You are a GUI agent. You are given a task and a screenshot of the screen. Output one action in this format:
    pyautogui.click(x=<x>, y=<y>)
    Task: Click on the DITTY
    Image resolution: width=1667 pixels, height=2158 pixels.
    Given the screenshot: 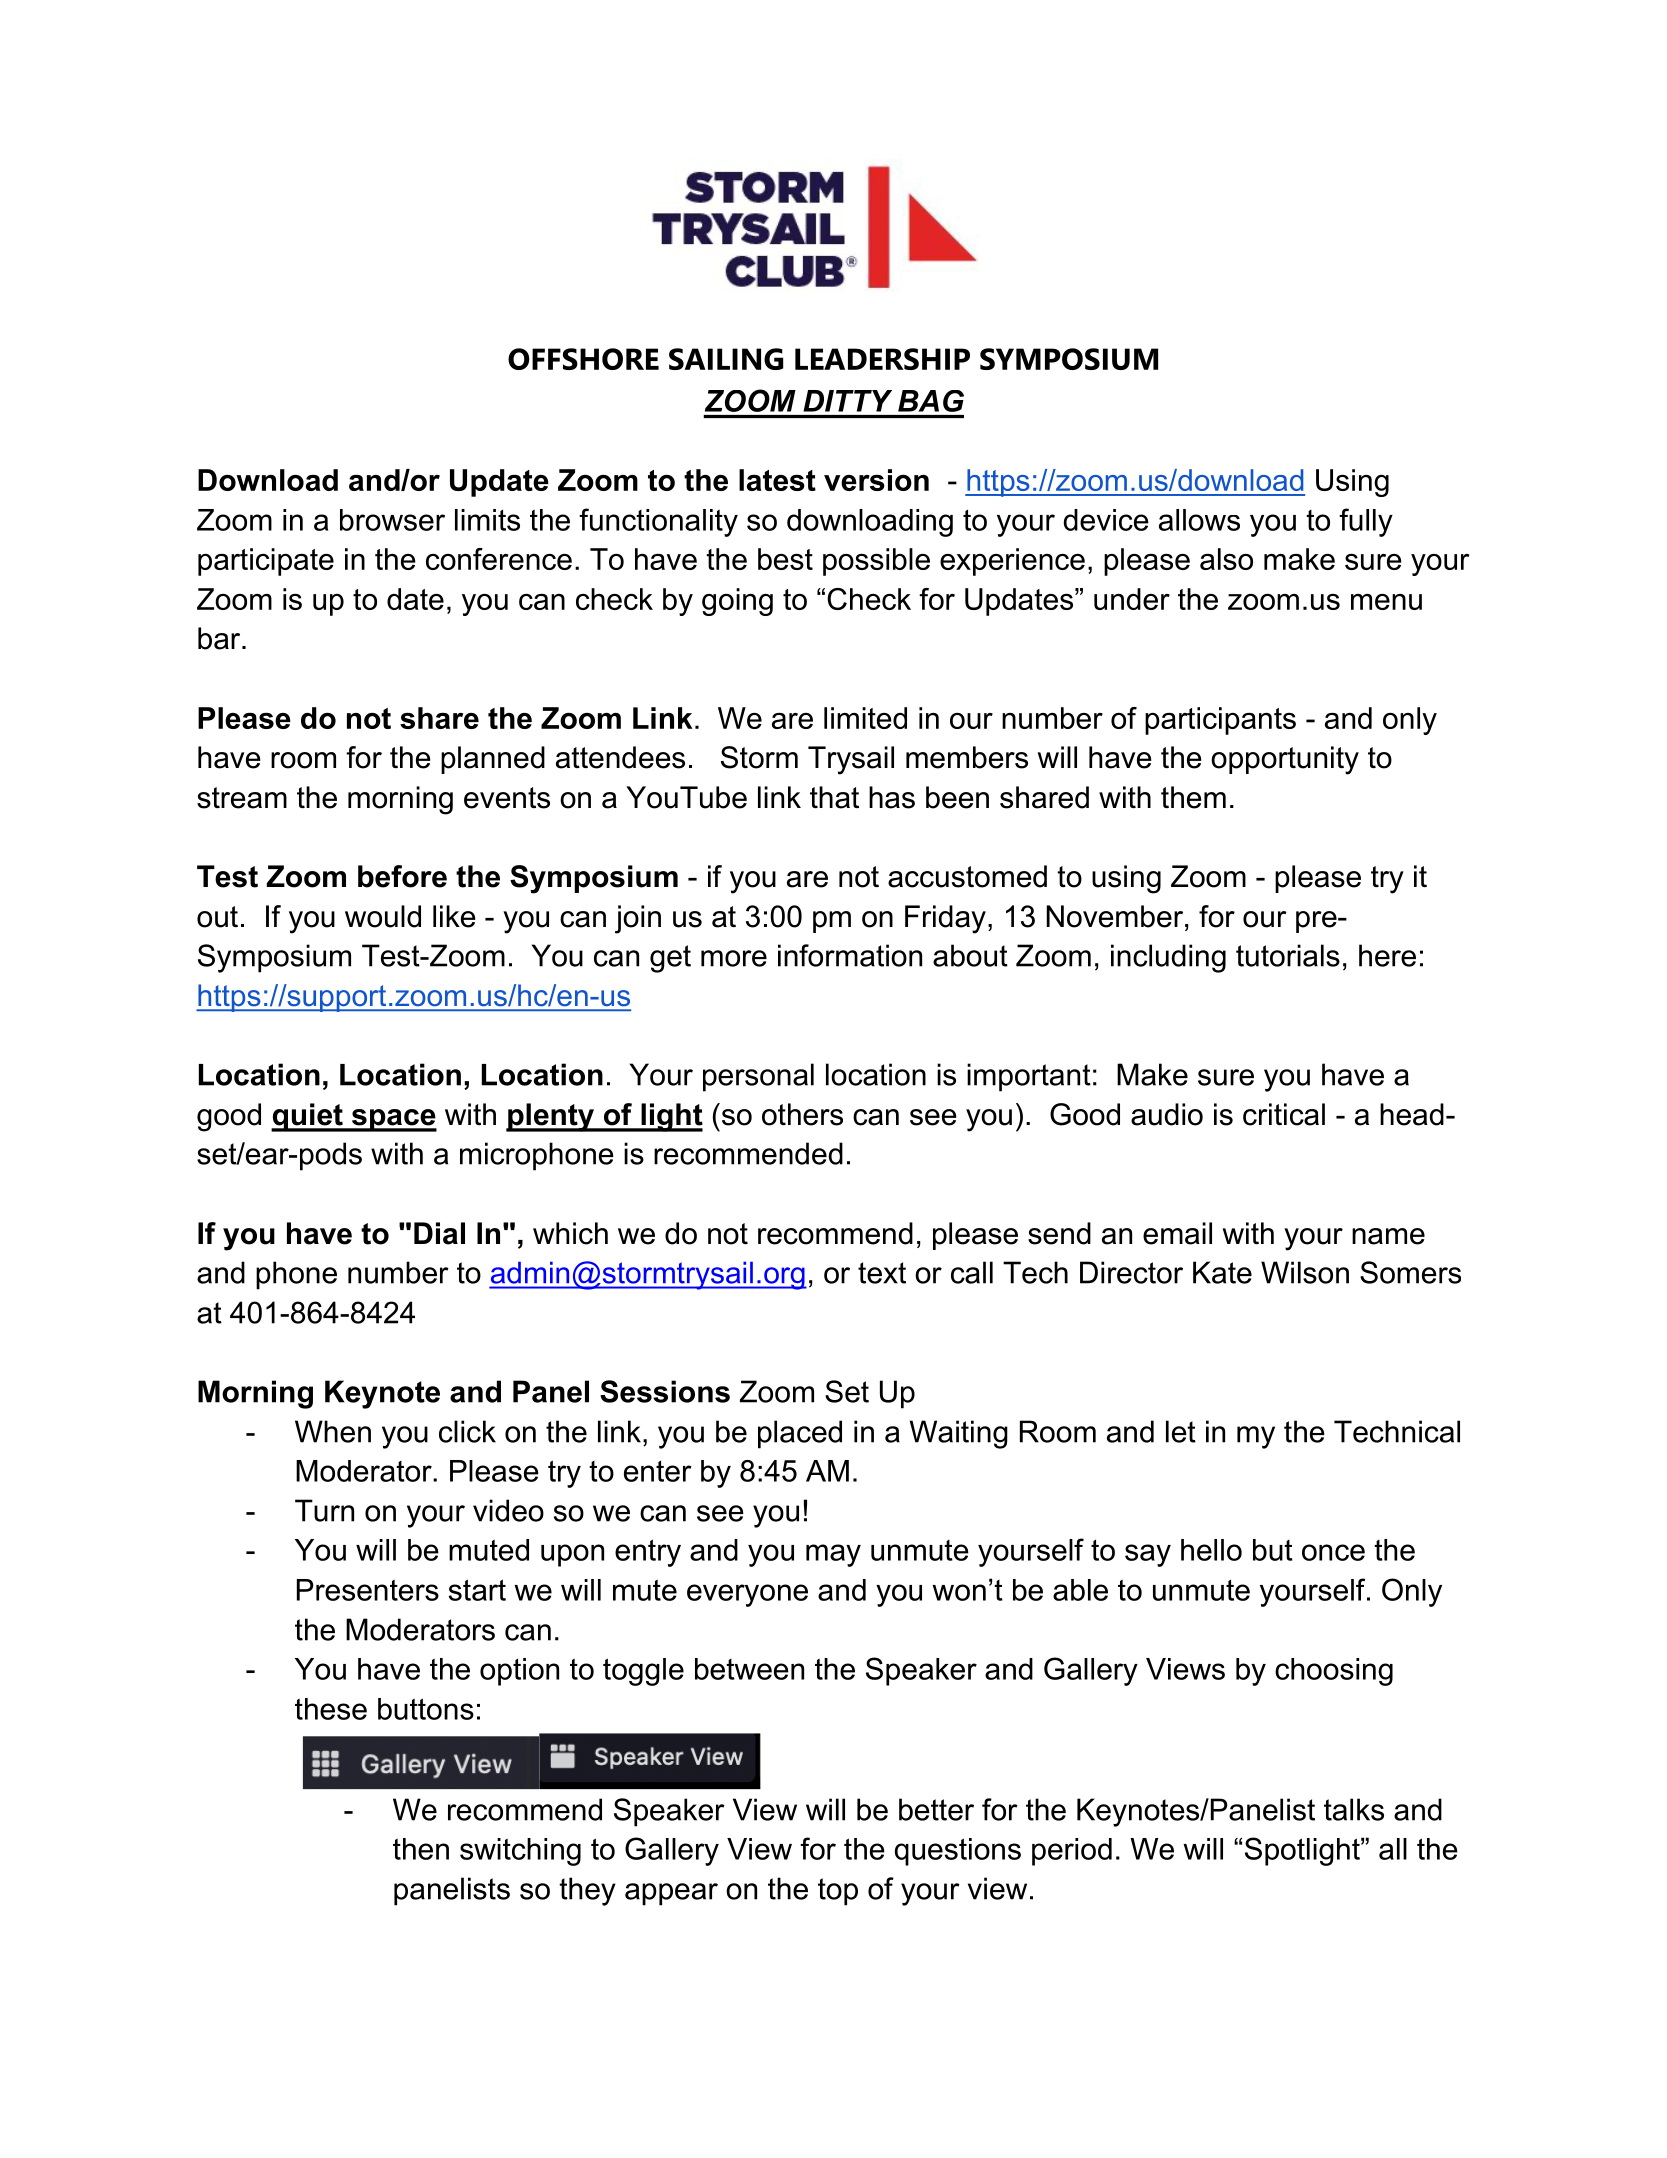 What is the action you would take?
    pyautogui.click(x=848, y=401)
